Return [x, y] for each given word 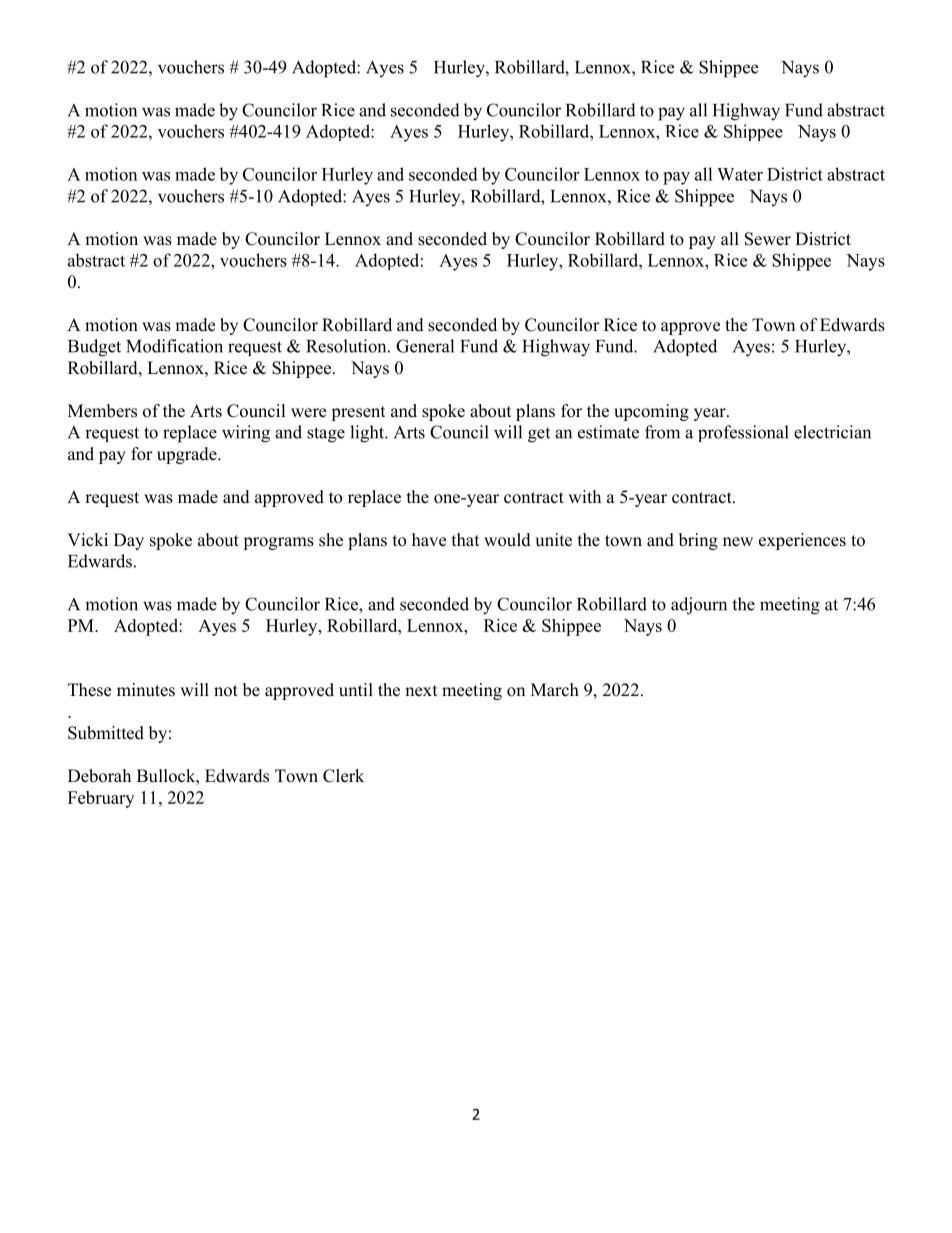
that [465, 539]
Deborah [99, 776]
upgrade [188, 455]
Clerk [343, 776]
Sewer [768, 239]
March [555, 690]
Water [740, 174]
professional [743, 433]
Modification [174, 346]
